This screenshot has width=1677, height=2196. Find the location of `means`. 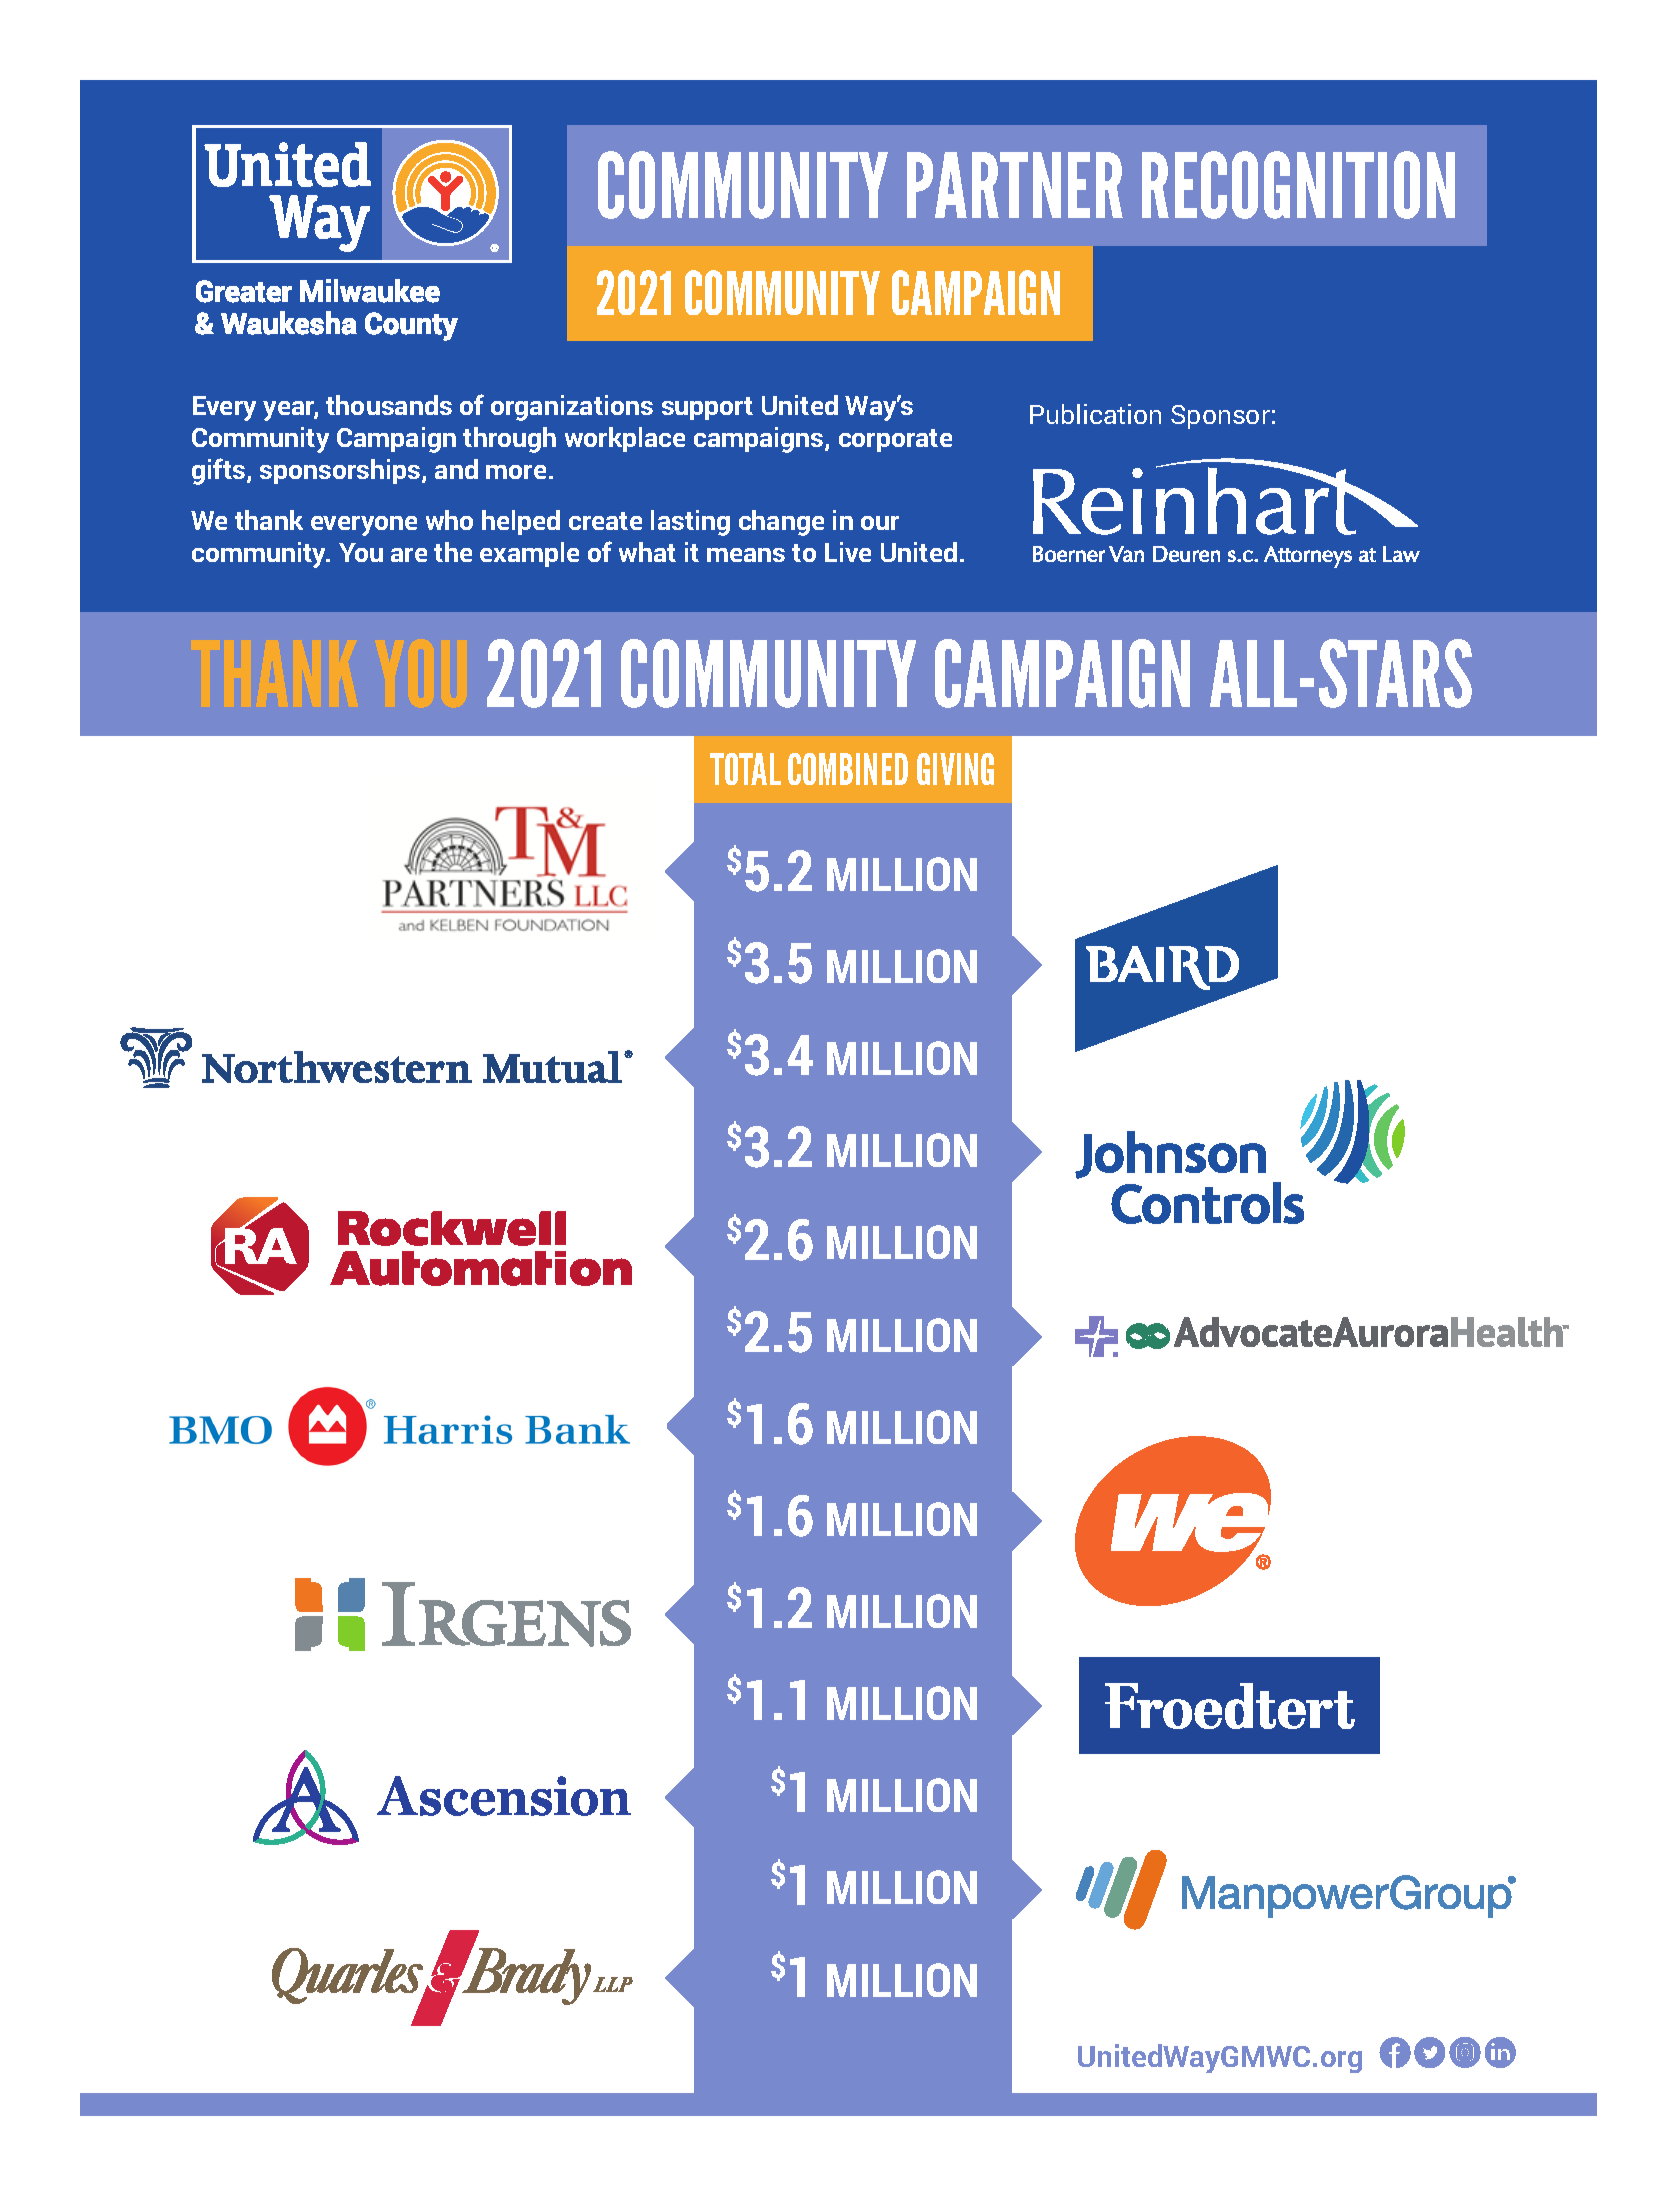

means is located at coordinates (746, 555).
